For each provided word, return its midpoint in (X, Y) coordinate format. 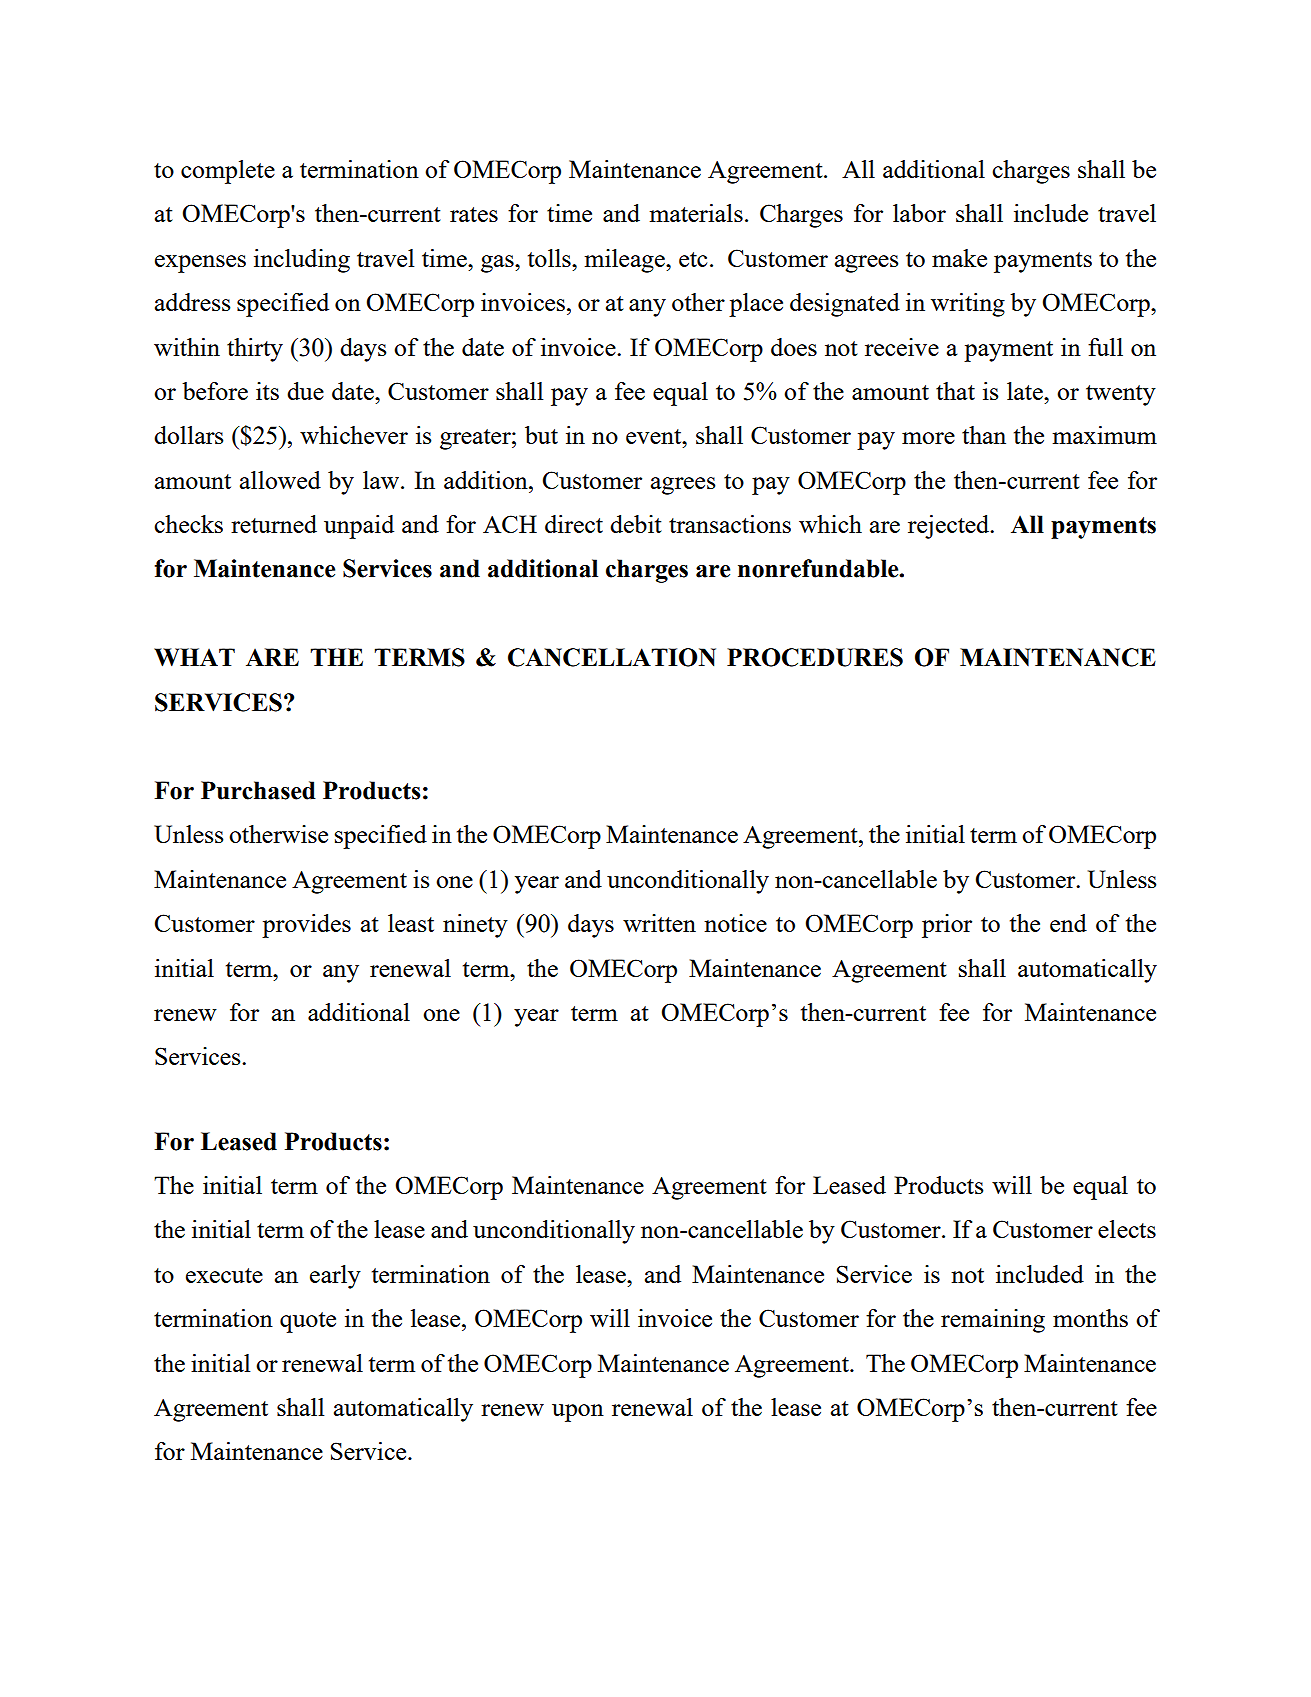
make (959, 258)
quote (308, 1322)
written (659, 923)
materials (696, 213)
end (1068, 923)
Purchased (258, 790)
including (302, 261)
